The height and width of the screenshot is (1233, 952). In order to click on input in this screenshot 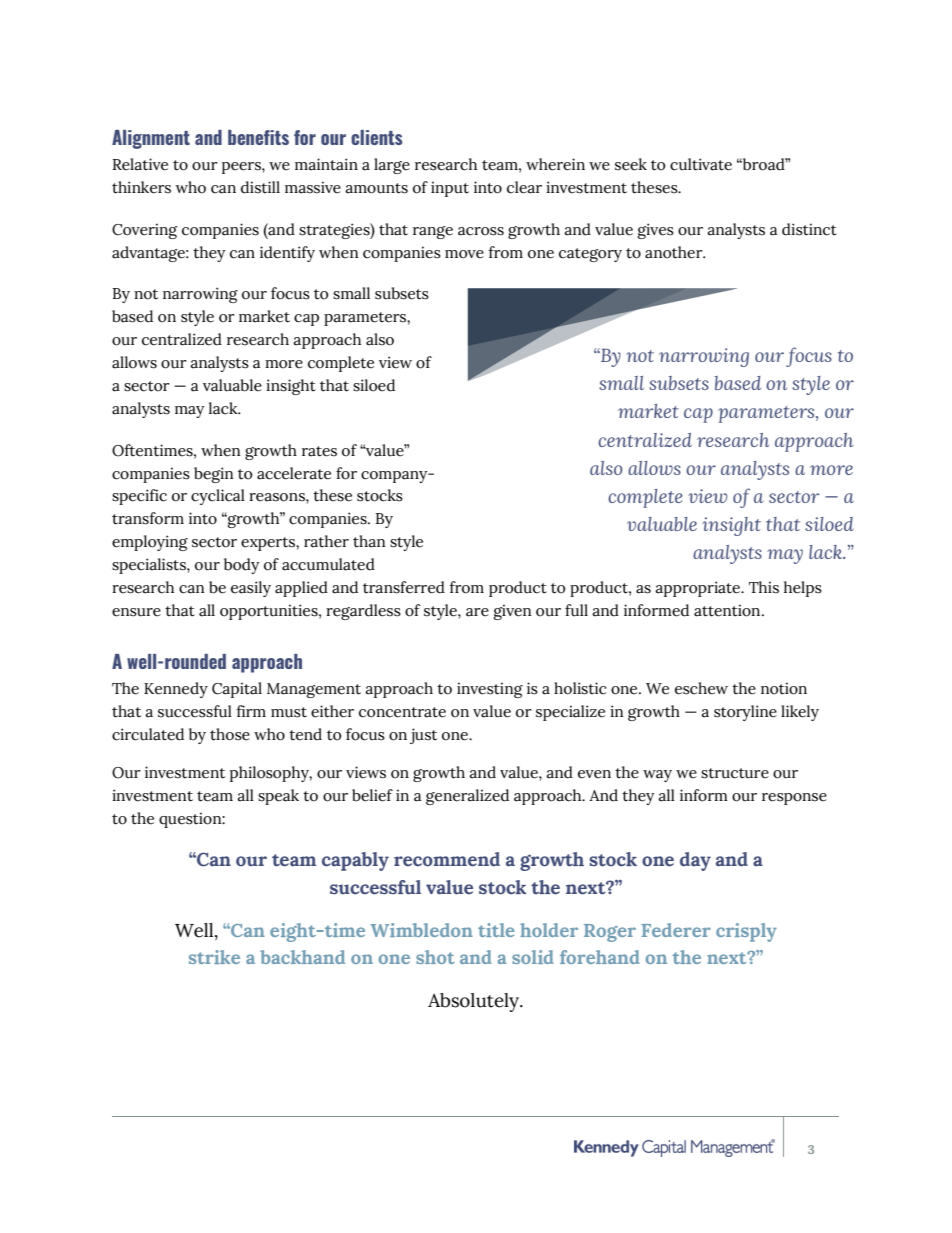, I will do `click(450, 189)`.
